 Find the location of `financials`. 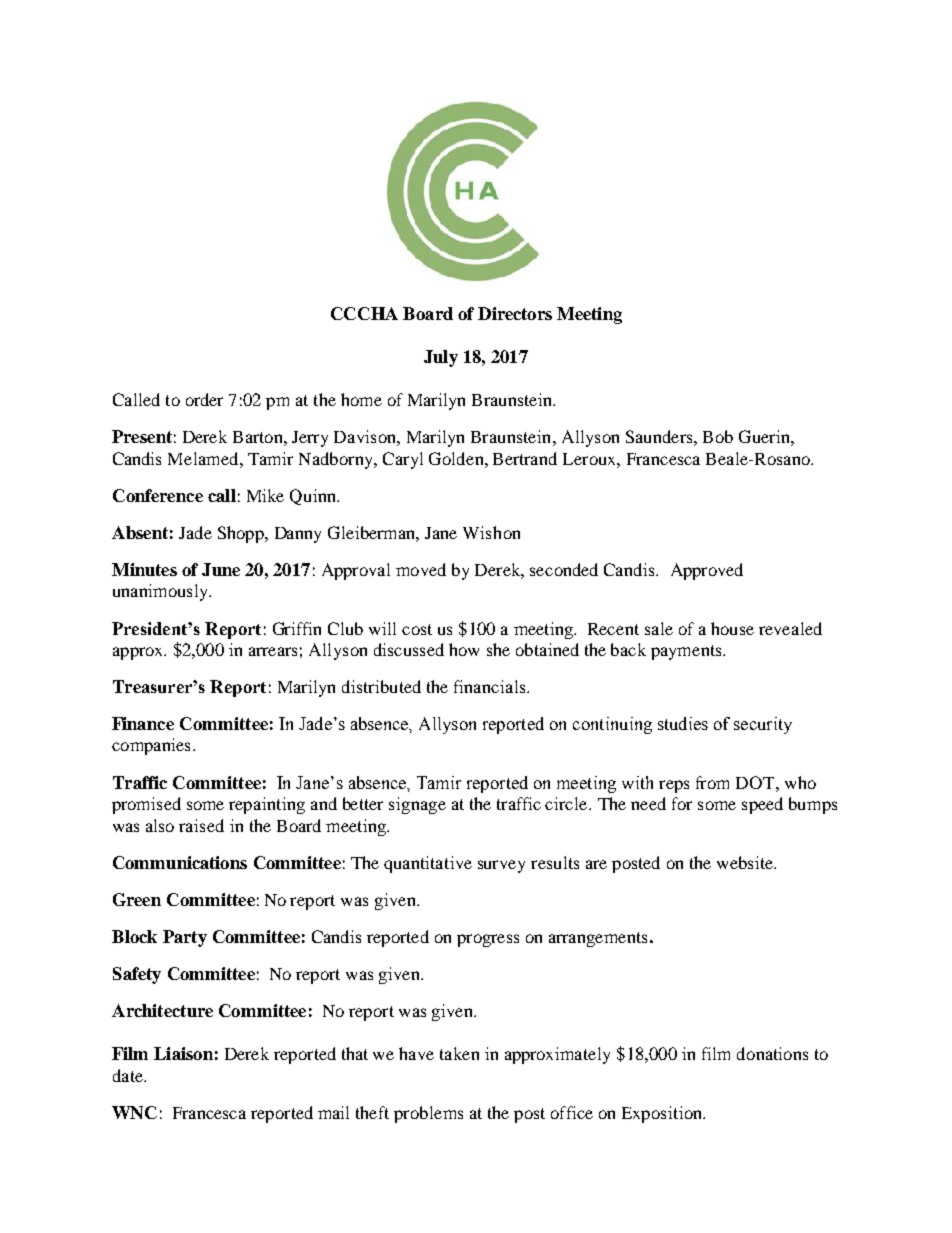

financials is located at coordinates (491, 686).
